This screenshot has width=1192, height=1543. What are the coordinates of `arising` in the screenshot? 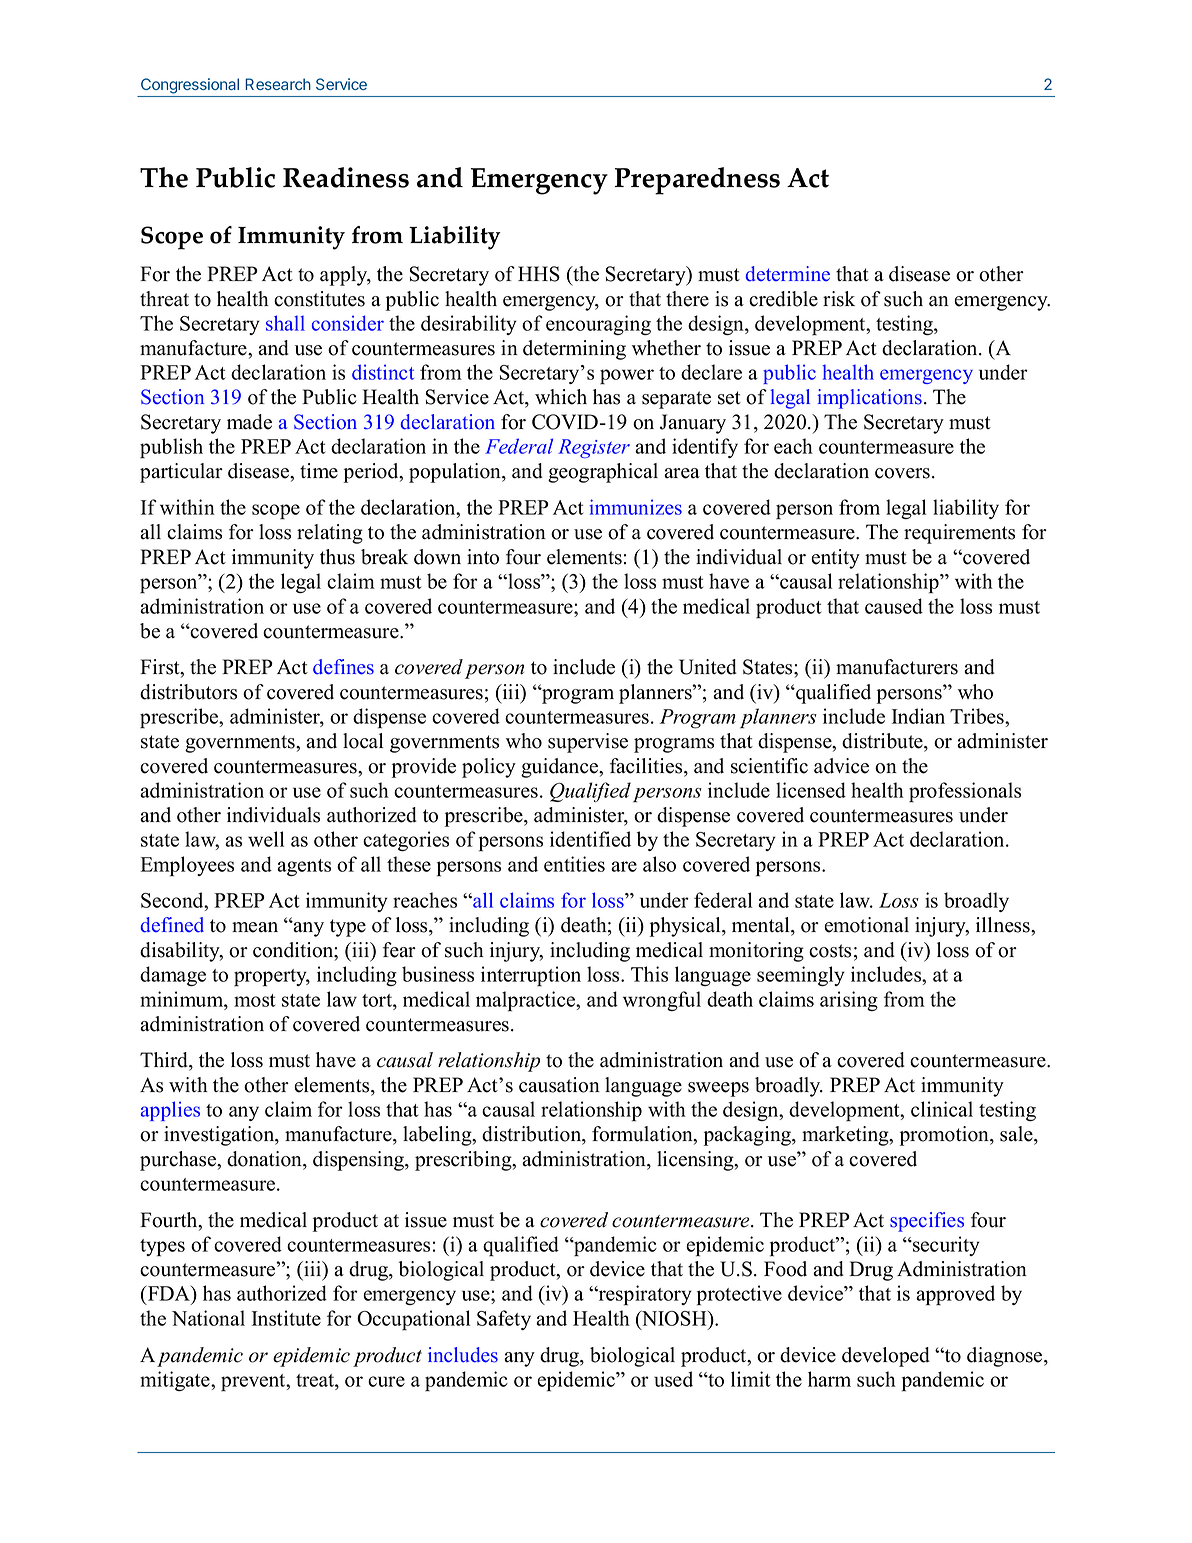 It's located at (849, 1001).
